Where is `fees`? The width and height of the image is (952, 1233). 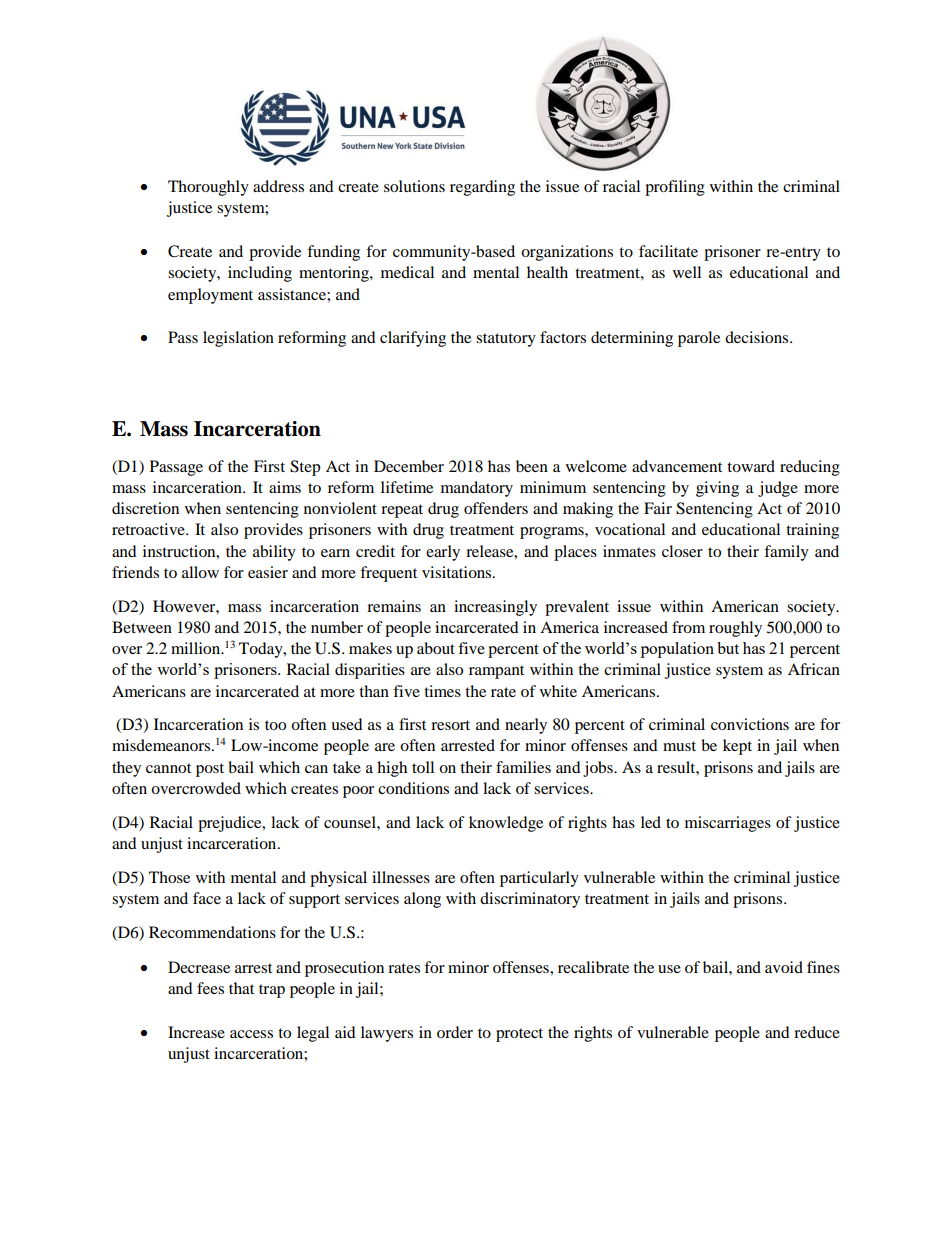
fees is located at coordinates (210, 988).
